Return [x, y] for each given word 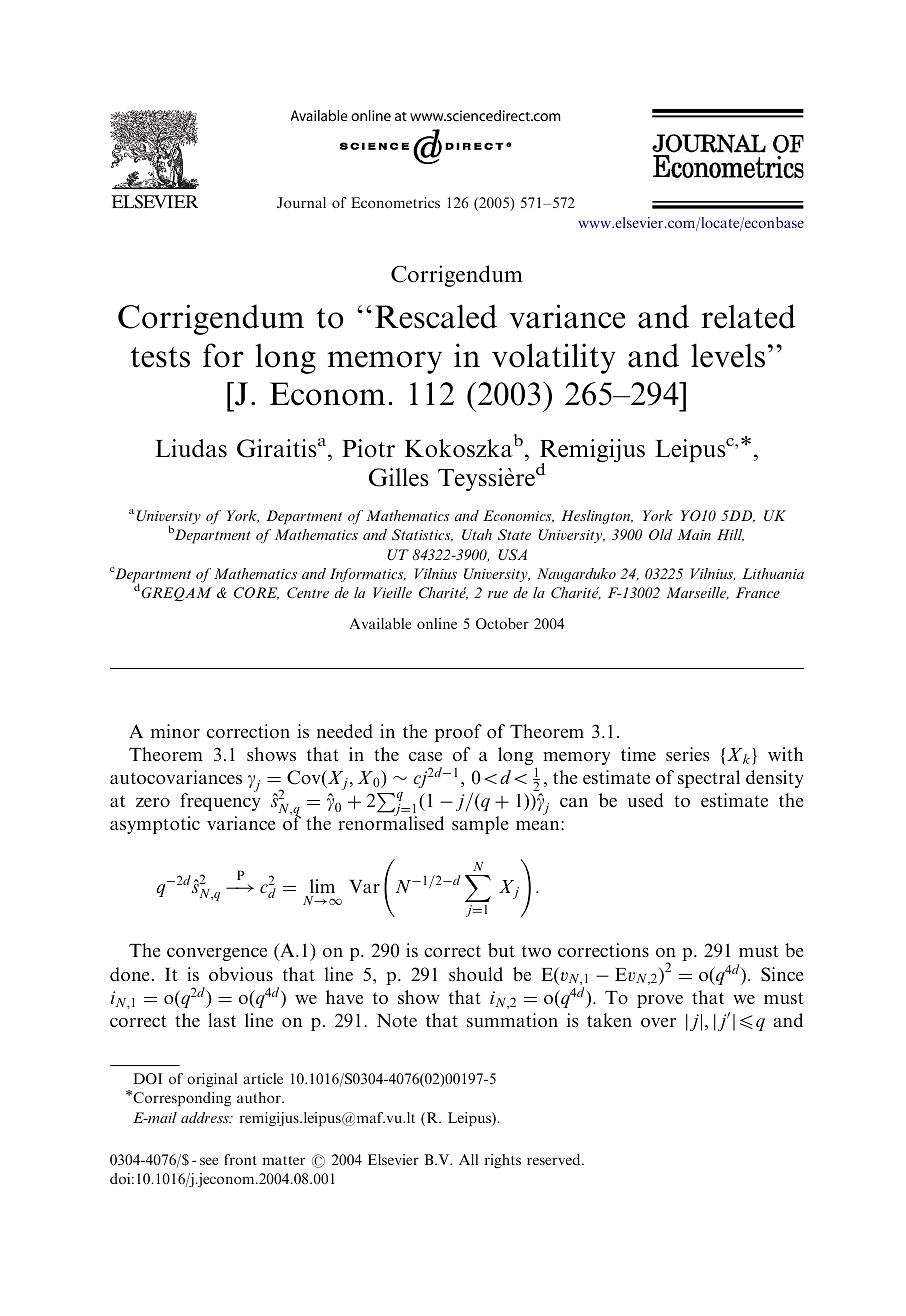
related [749, 316]
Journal [301, 202]
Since [782, 974]
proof [458, 733]
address [206, 1117]
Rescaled [436, 316]
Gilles [399, 477]
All [468, 1159]
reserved [555, 1159]
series [688, 754]
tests [160, 357]
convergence [217, 954]
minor [175, 731]
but [501, 950]
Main [694, 534]
